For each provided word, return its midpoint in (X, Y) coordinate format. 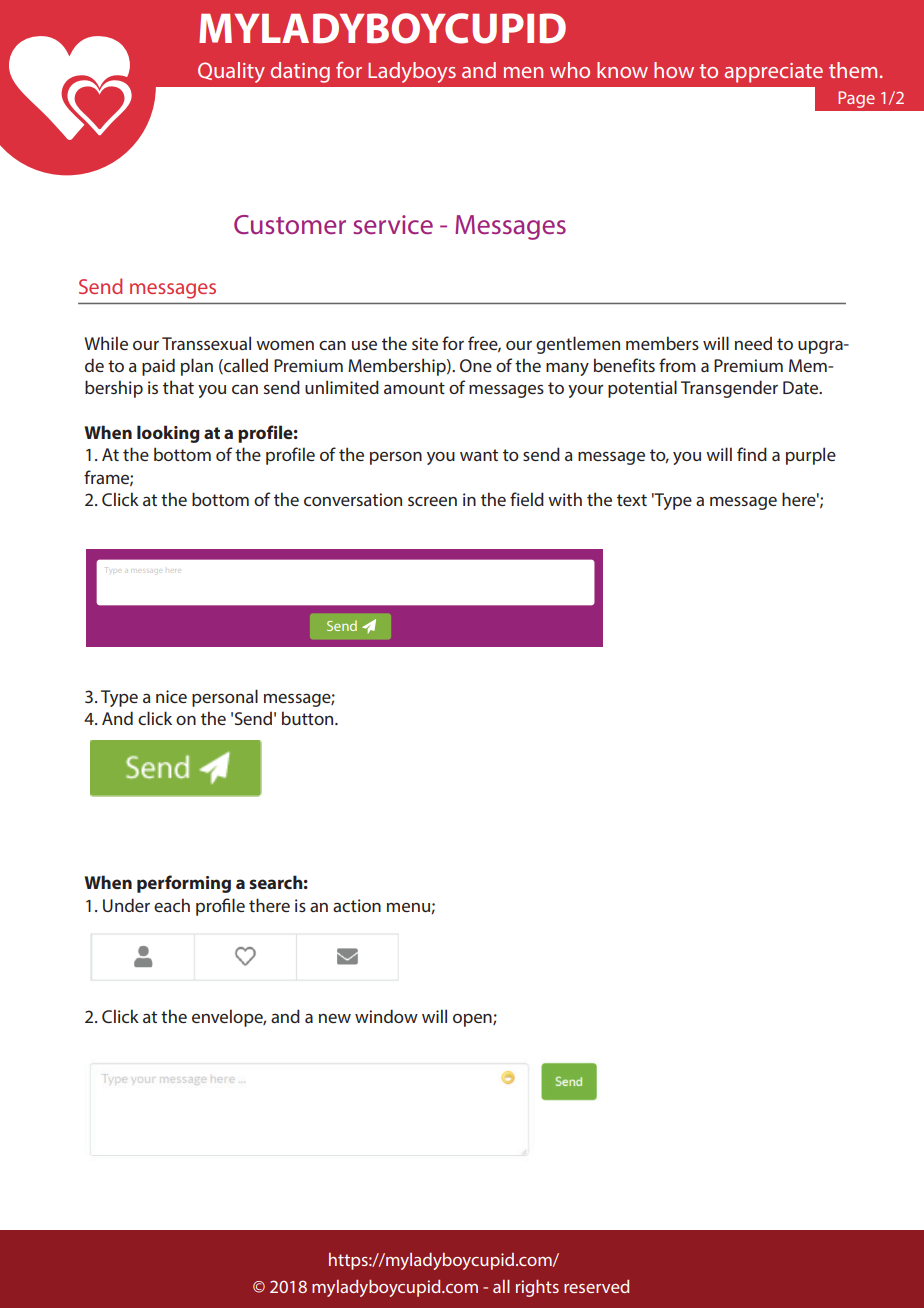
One (476, 365)
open (473, 1020)
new (335, 1018)
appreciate (773, 73)
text (632, 500)
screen (432, 501)
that (178, 387)
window (386, 1016)
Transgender (729, 389)
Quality (231, 72)
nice (171, 696)
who (570, 70)
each (172, 905)
